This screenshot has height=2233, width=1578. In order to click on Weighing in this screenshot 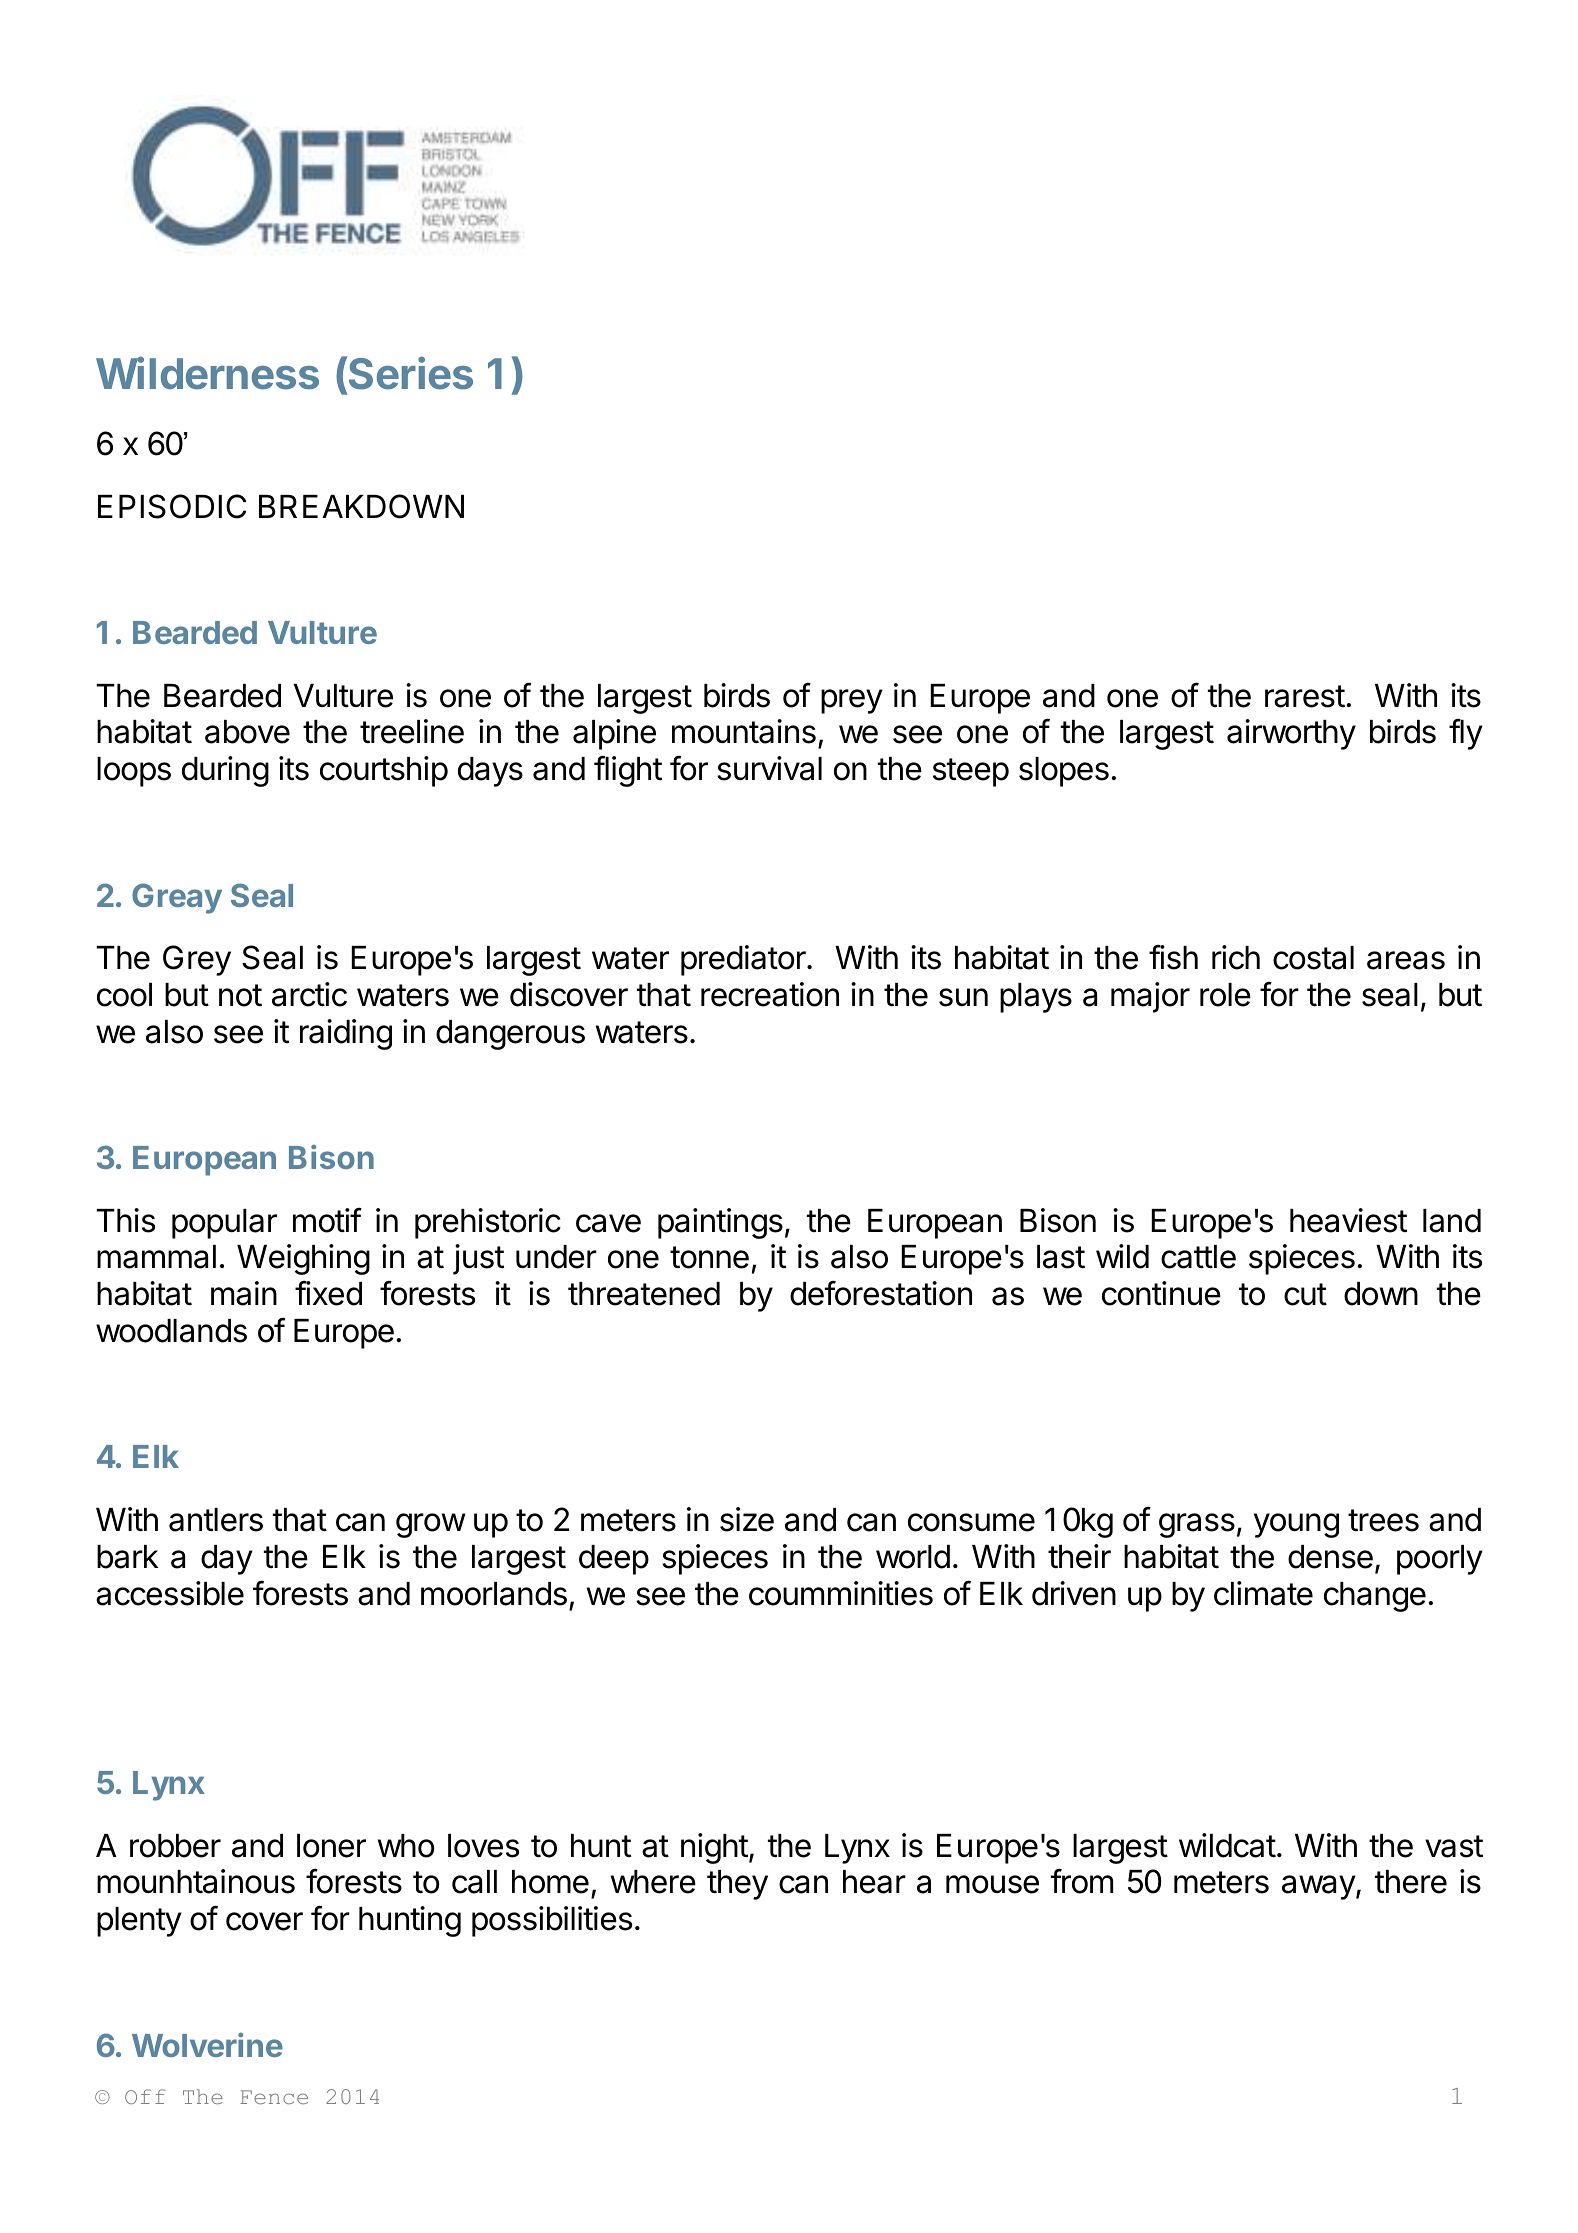, I will do `click(303, 1259)`.
